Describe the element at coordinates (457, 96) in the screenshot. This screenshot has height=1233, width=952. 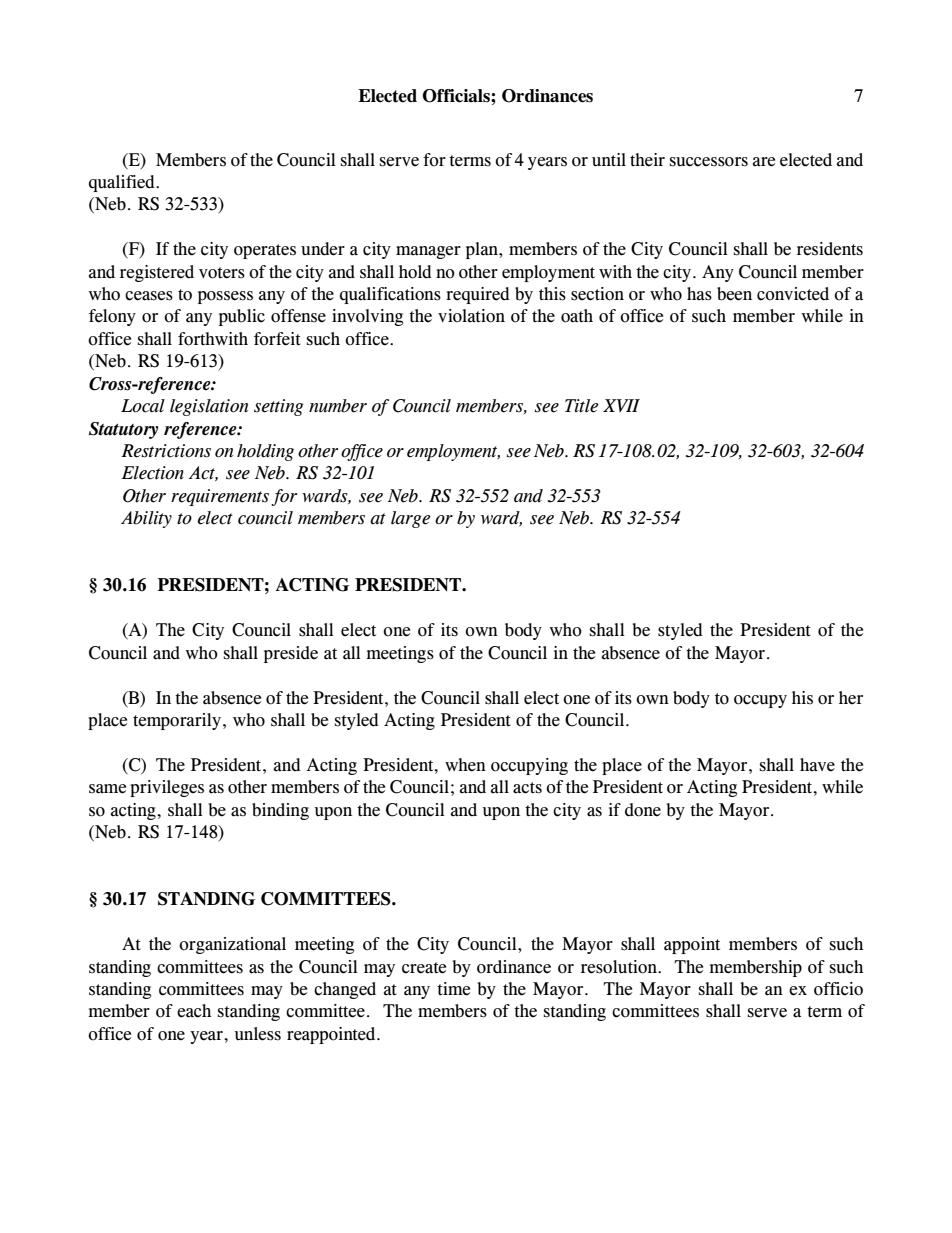
I see `Officials` at that location.
